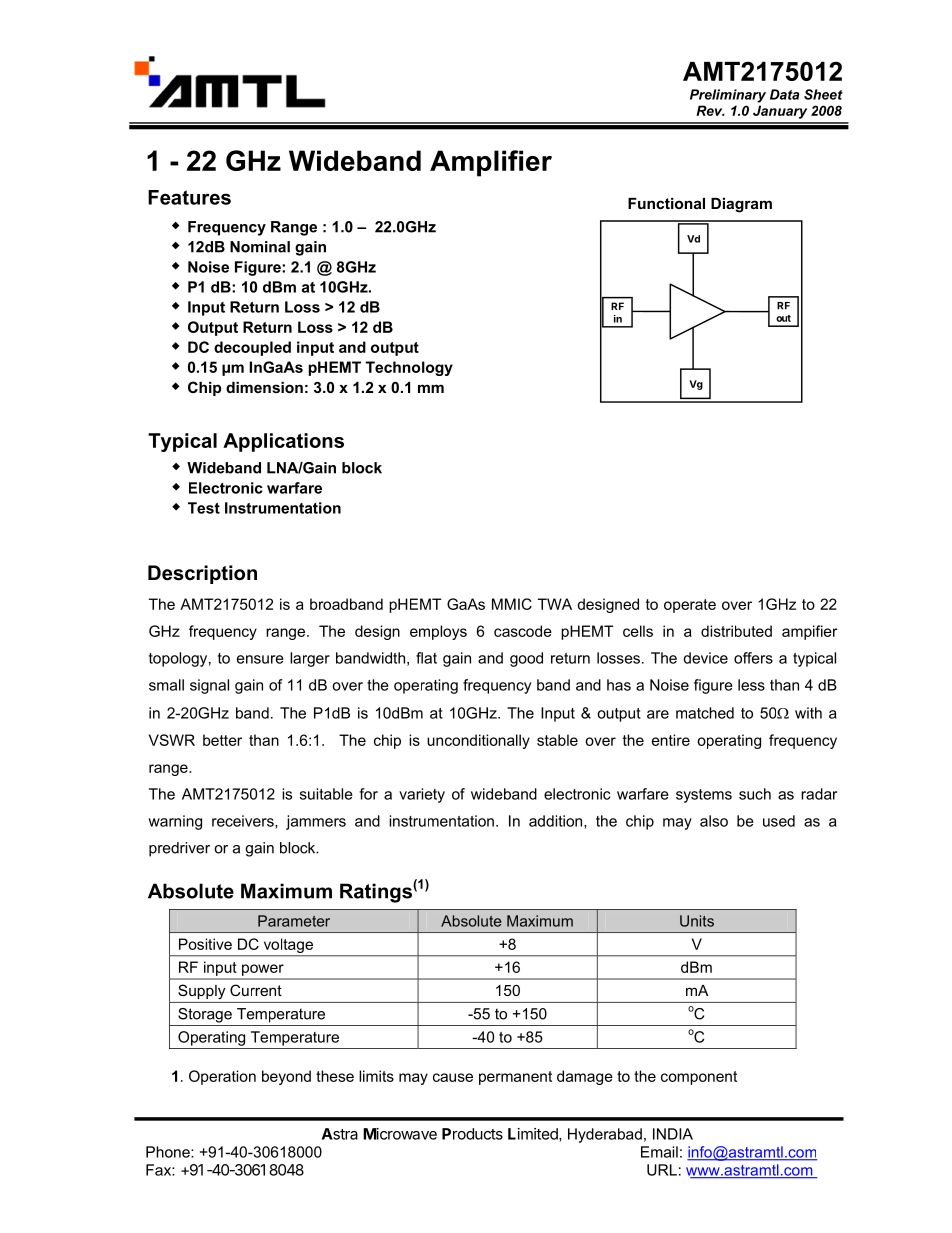 The image size is (952, 1233). Describe the element at coordinates (690, 606) in the screenshot. I see `operate` at that location.
